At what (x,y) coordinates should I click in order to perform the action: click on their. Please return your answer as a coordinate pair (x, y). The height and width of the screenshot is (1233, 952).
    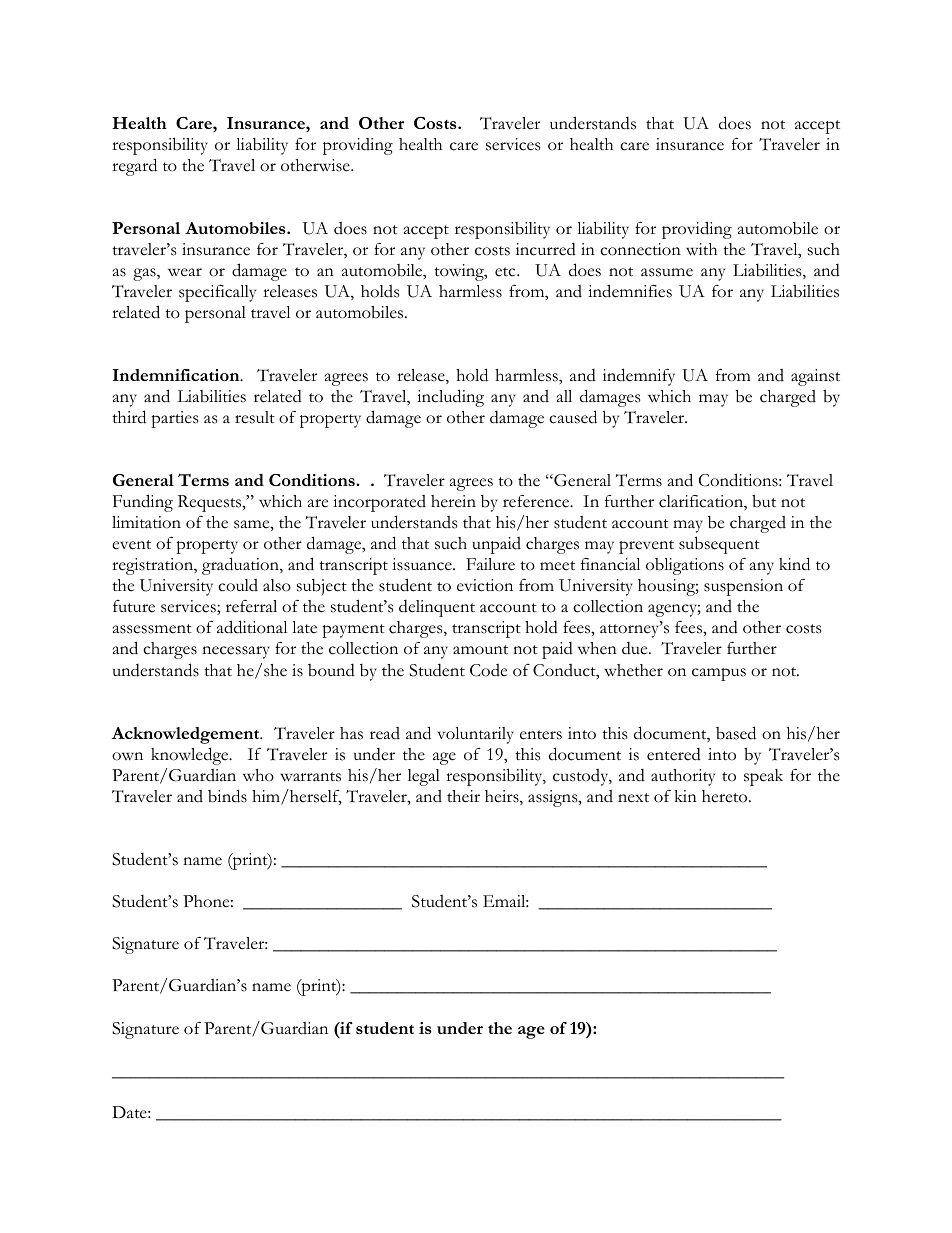
    Looking at the image, I should click on (463, 796).
